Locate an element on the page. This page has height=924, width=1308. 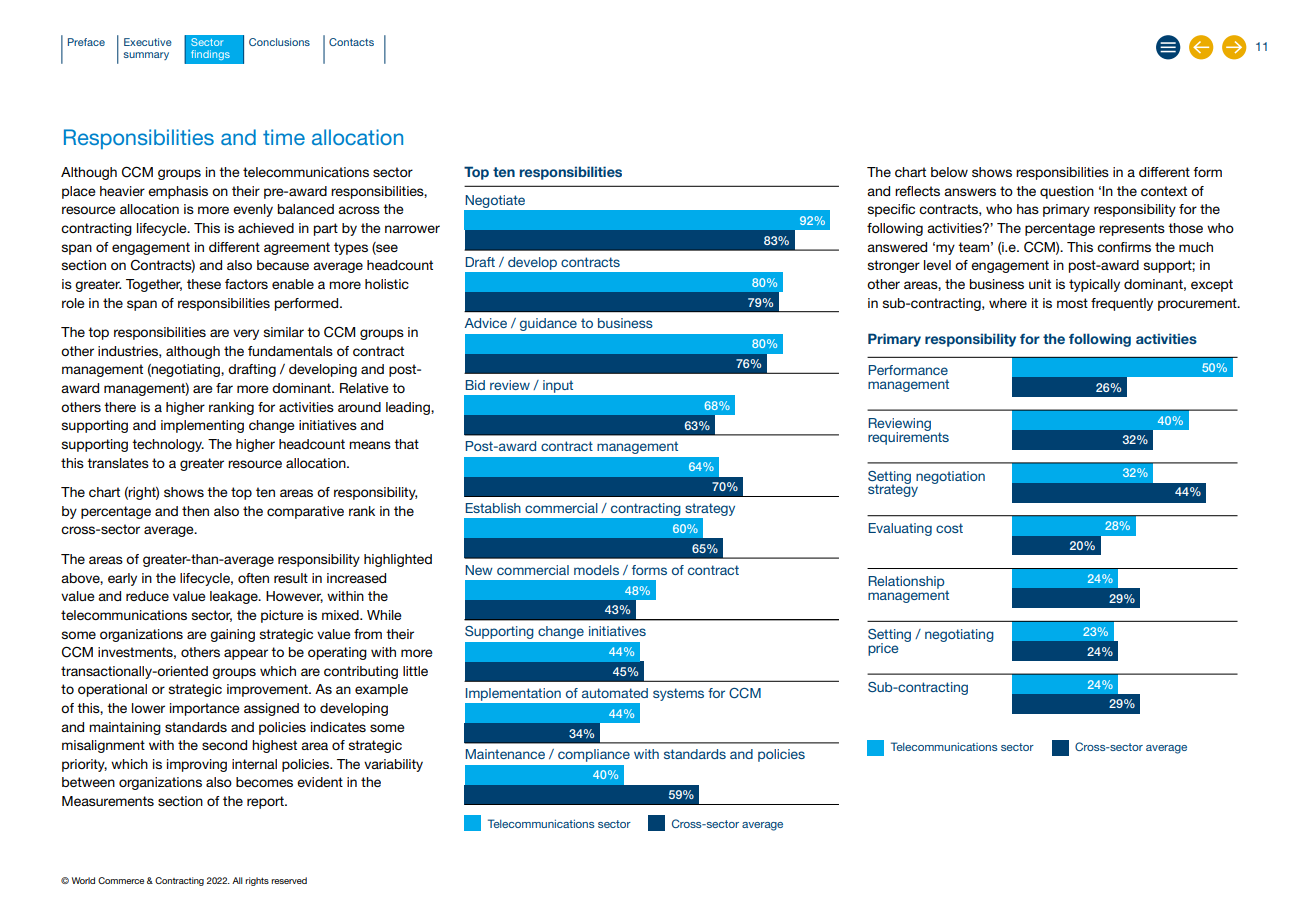
negotiation is located at coordinates (950, 477).
